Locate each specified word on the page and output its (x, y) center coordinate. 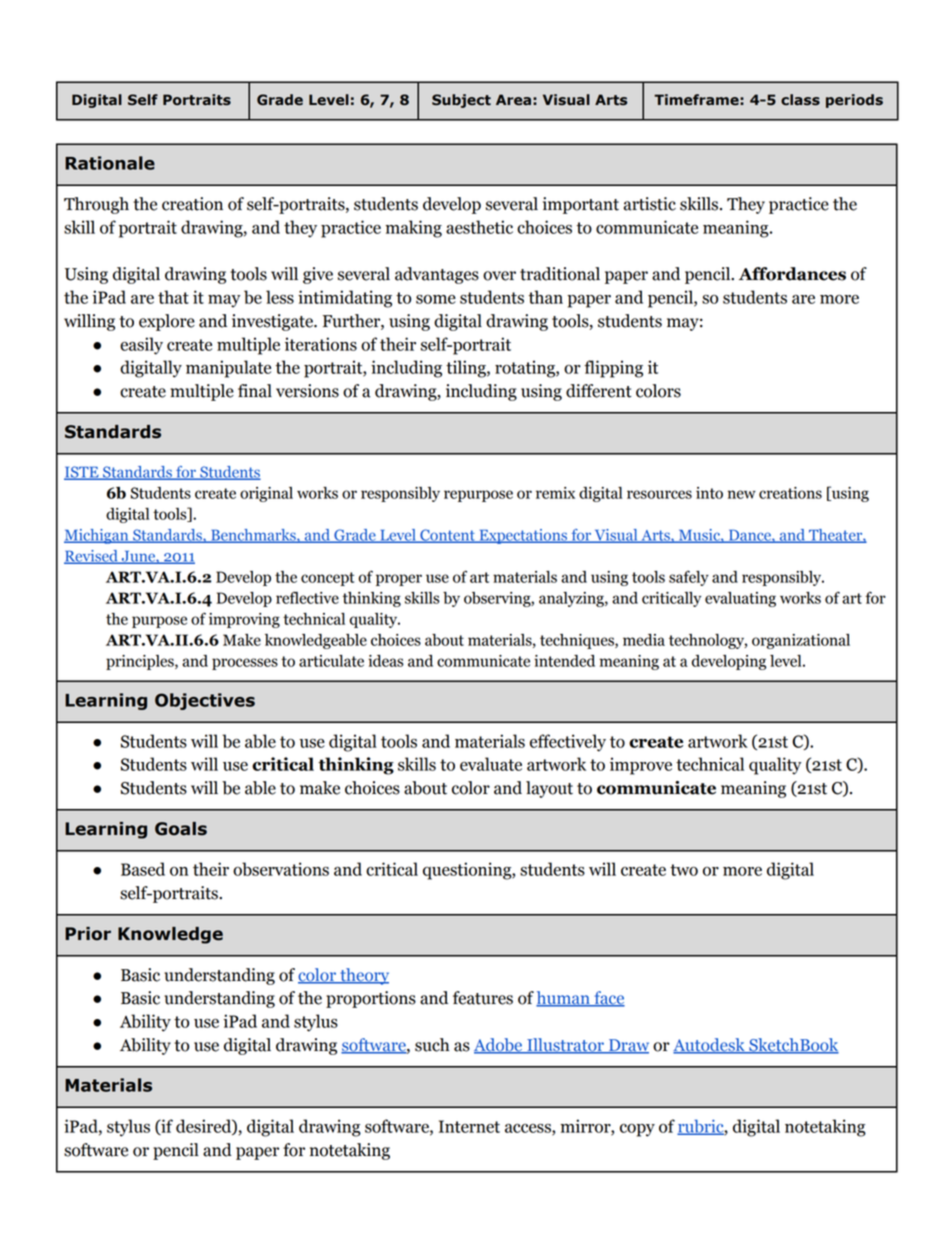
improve (641, 766)
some (436, 299)
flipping (613, 369)
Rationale (110, 163)
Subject (461, 101)
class (800, 100)
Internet (469, 1126)
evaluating (740, 599)
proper (399, 580)
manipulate (228, 369)
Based (143, 869)
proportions (371, 999)
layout (549, 789)
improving (244, 620)
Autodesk (710, 1046)
